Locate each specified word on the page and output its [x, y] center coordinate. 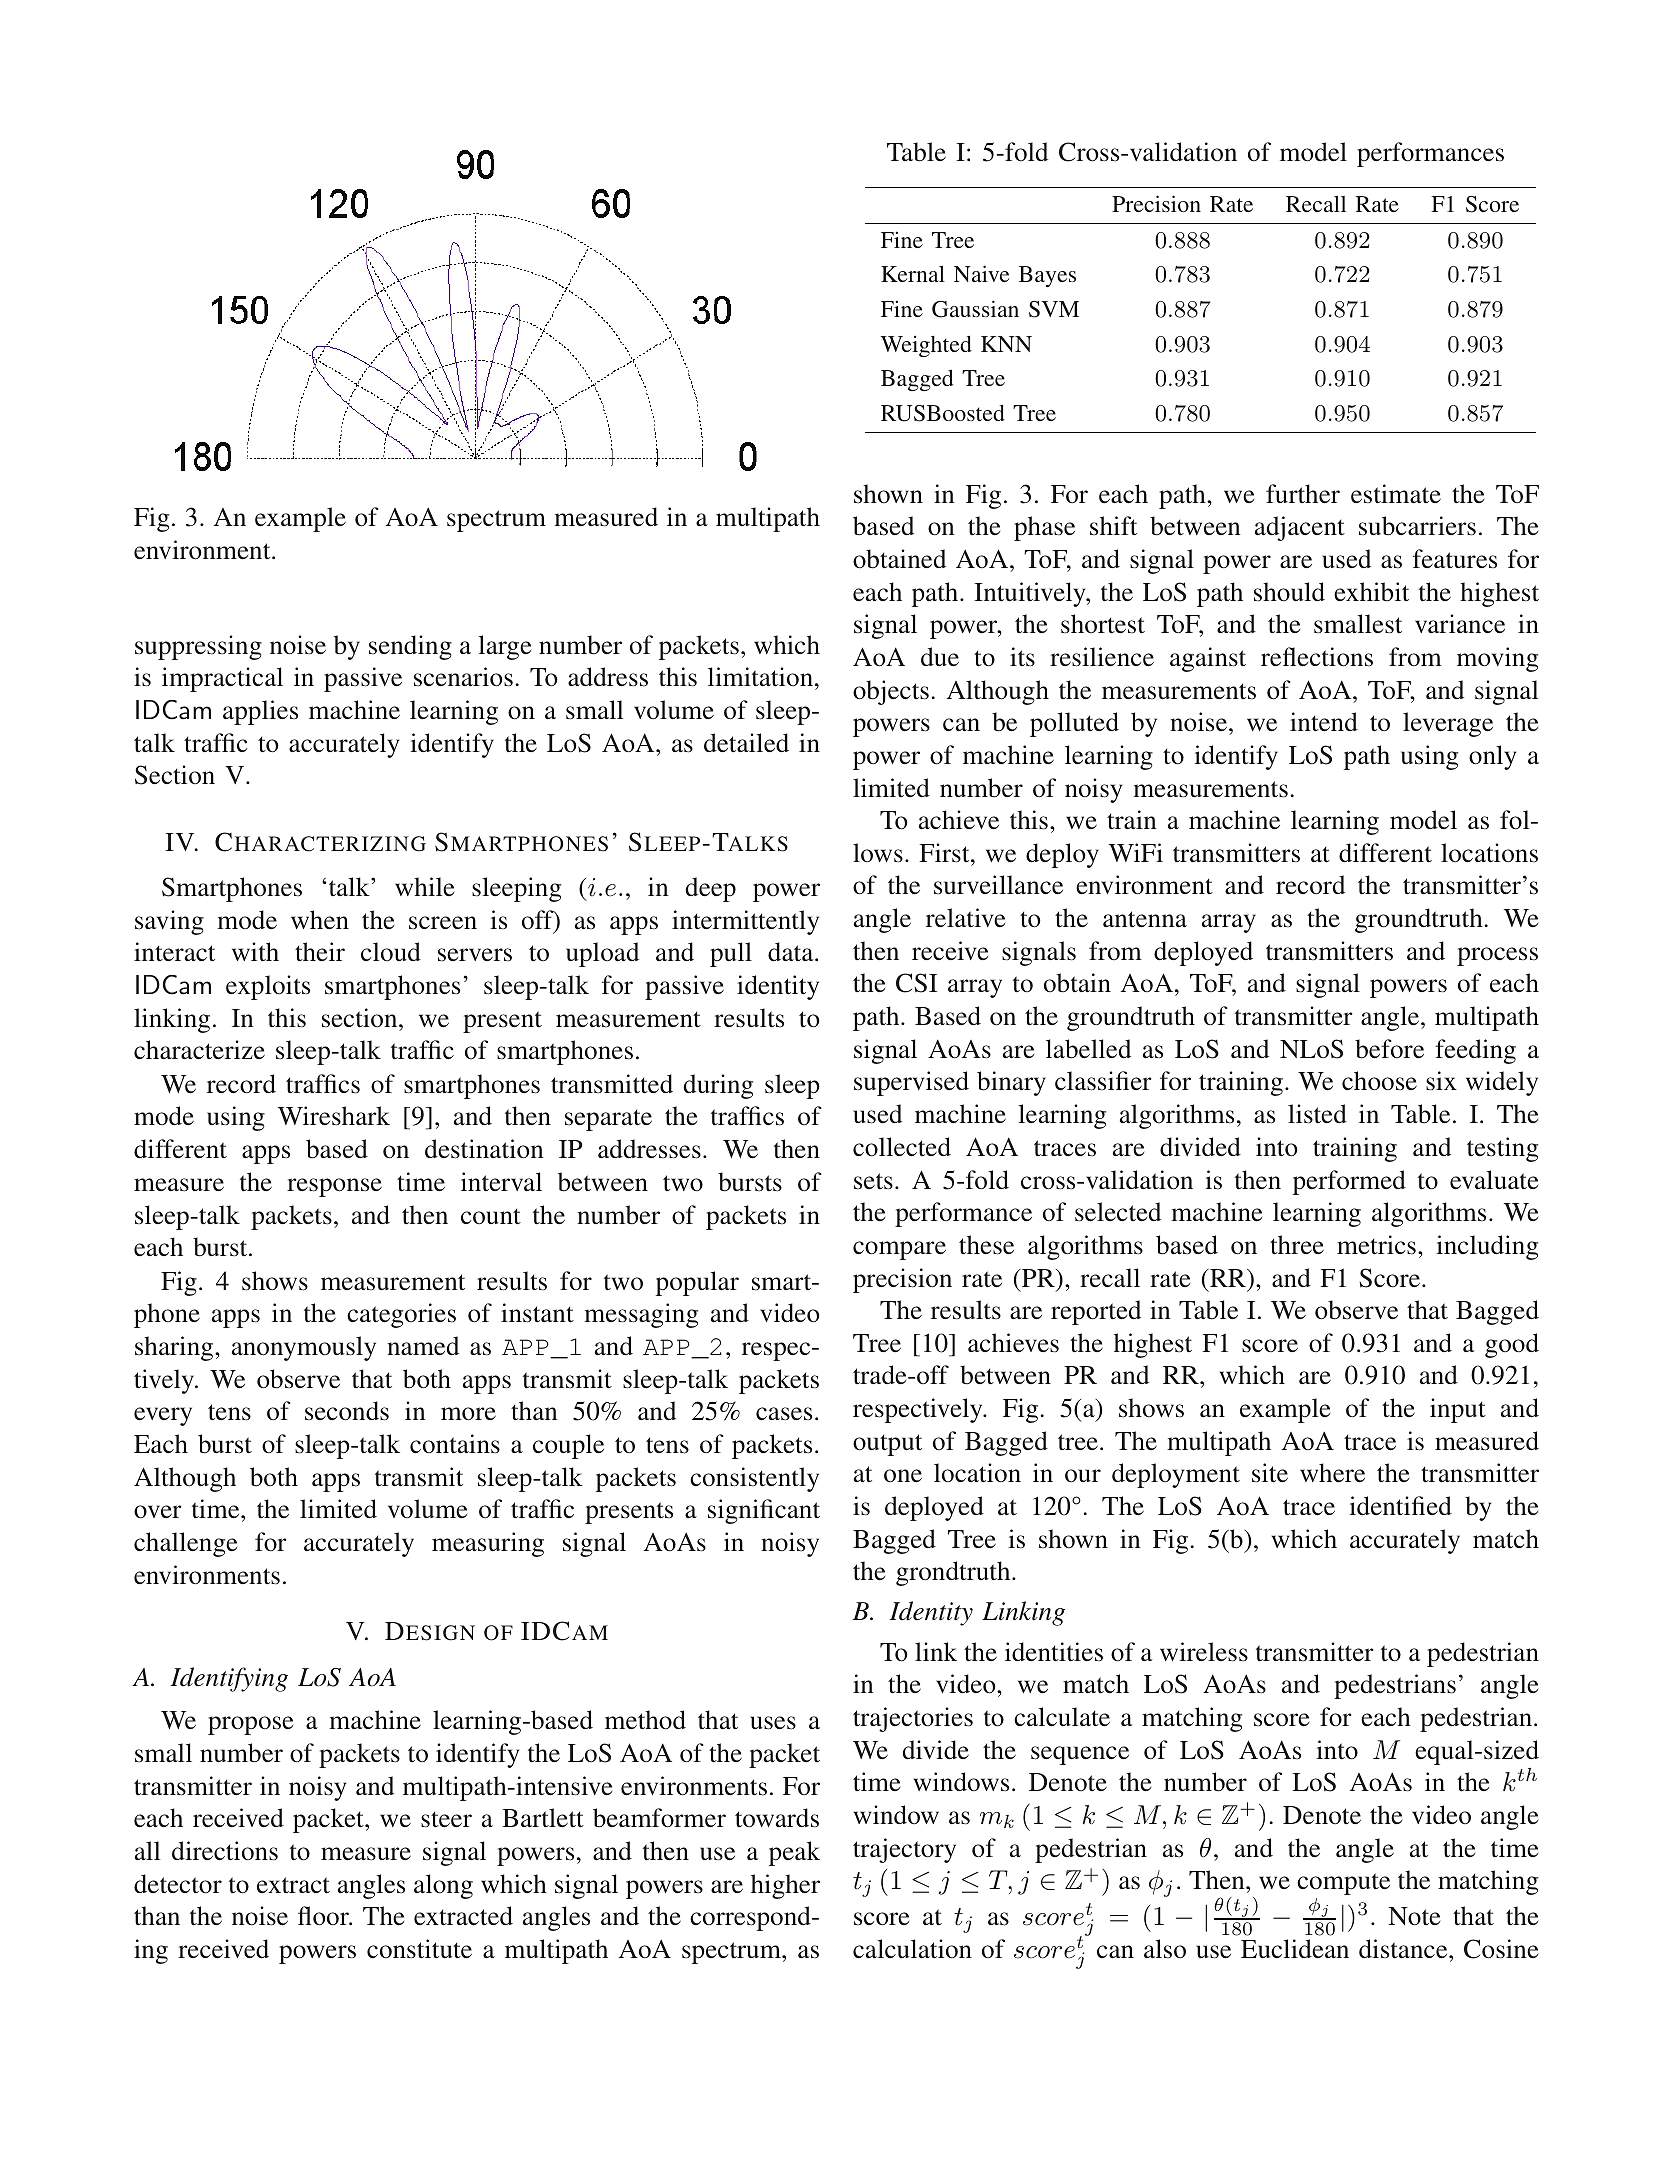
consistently [754, 1479]
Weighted [926, 346]
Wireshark [334, 1116]
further [1303, 494]
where [1332, 1473]
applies [260, 712]
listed [1317, 1114]
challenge [185, 1544]
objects [891, 692]
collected [902, 1147]
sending [410, 647]
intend [1324, 722]
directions [225, 1851]
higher [785, 1886]
